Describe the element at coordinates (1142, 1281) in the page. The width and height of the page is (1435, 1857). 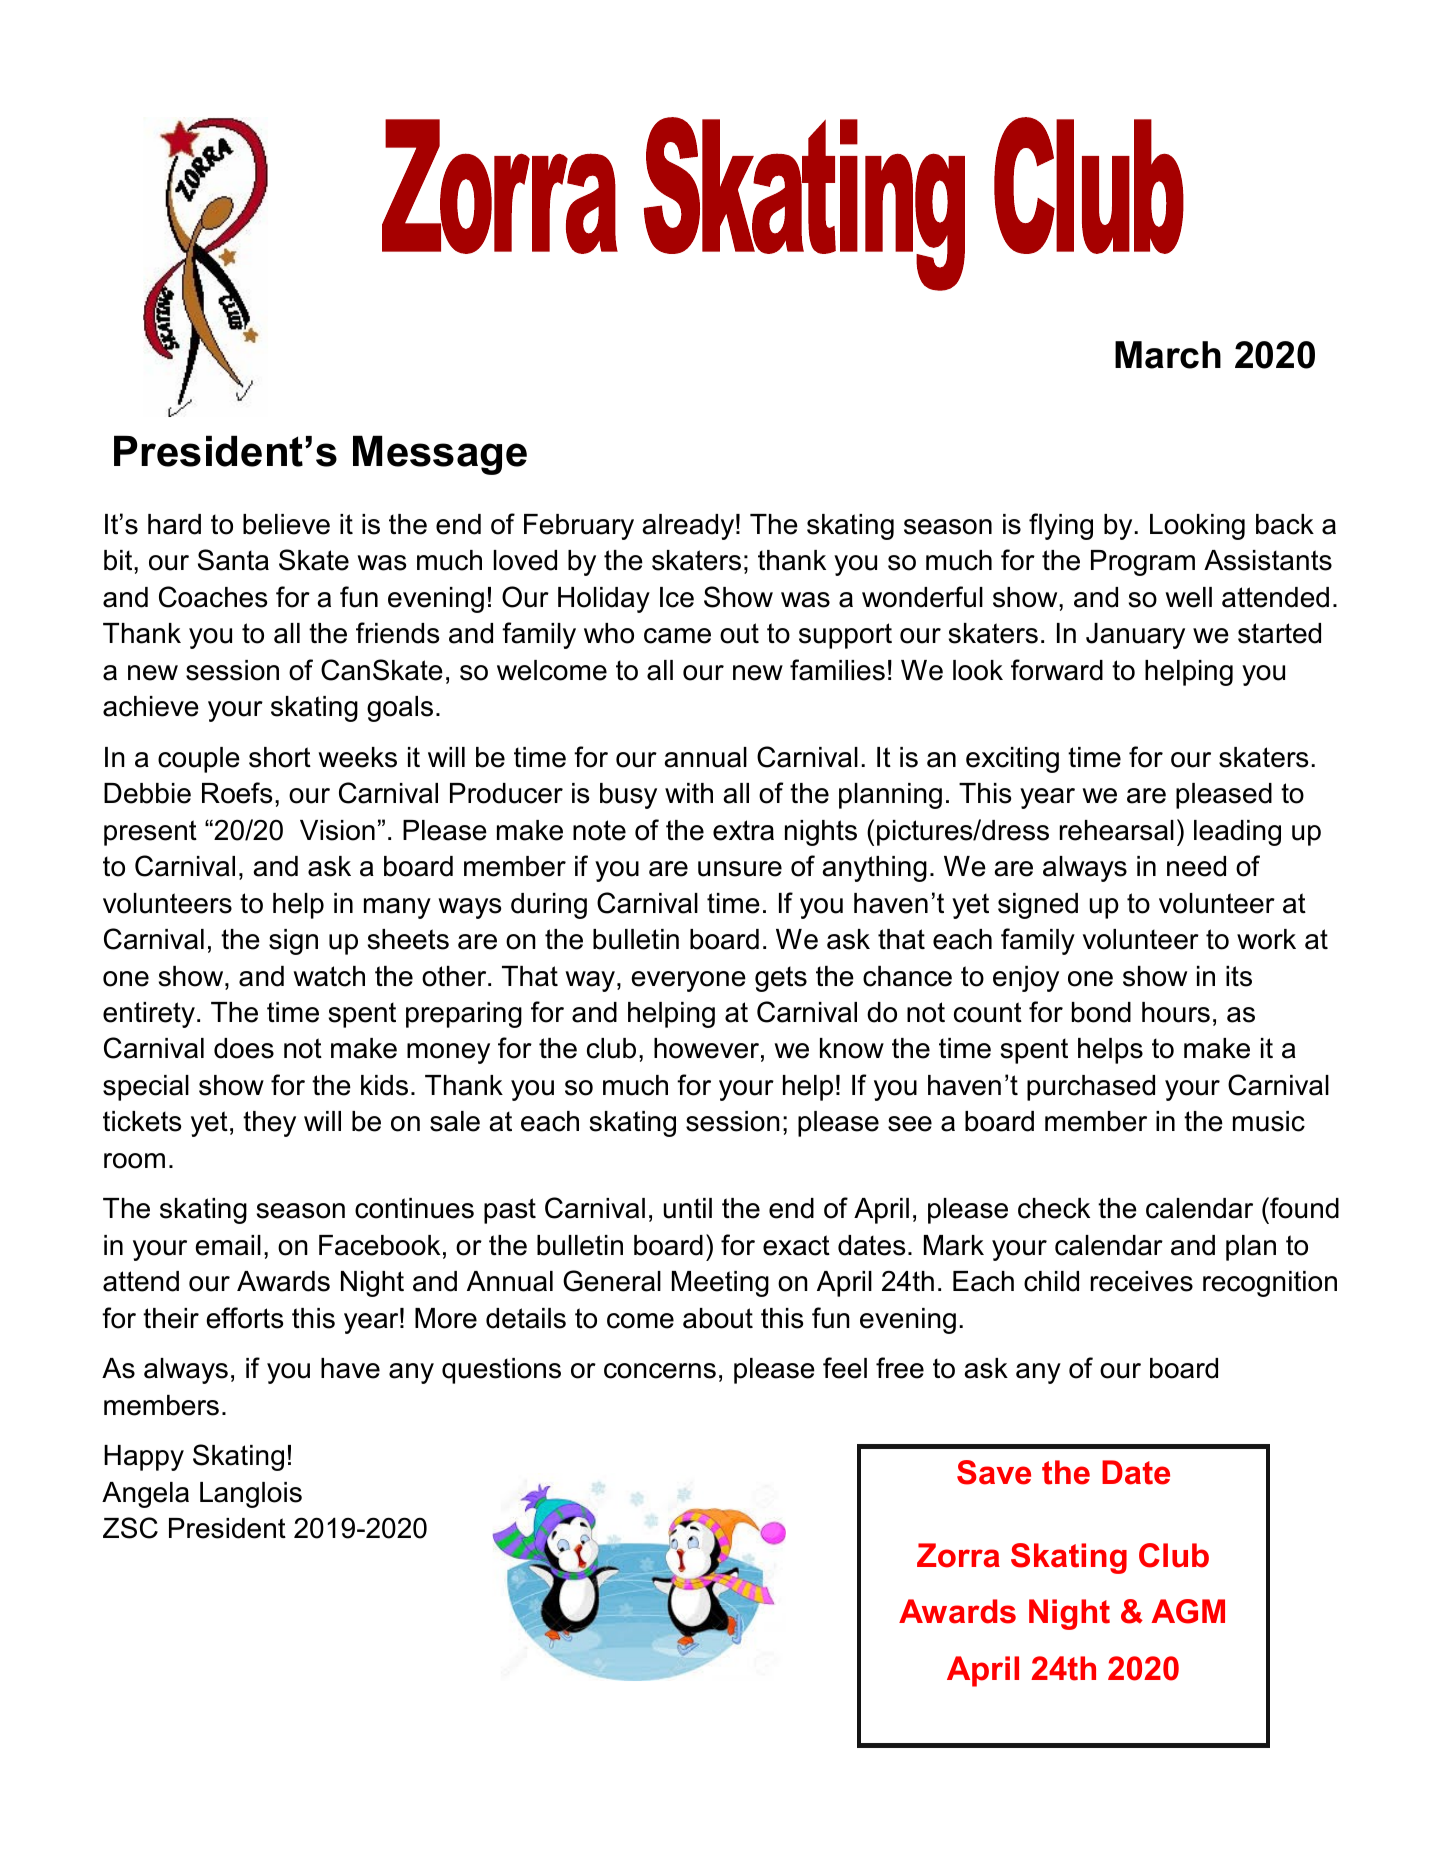
I see `receives` at that location.
